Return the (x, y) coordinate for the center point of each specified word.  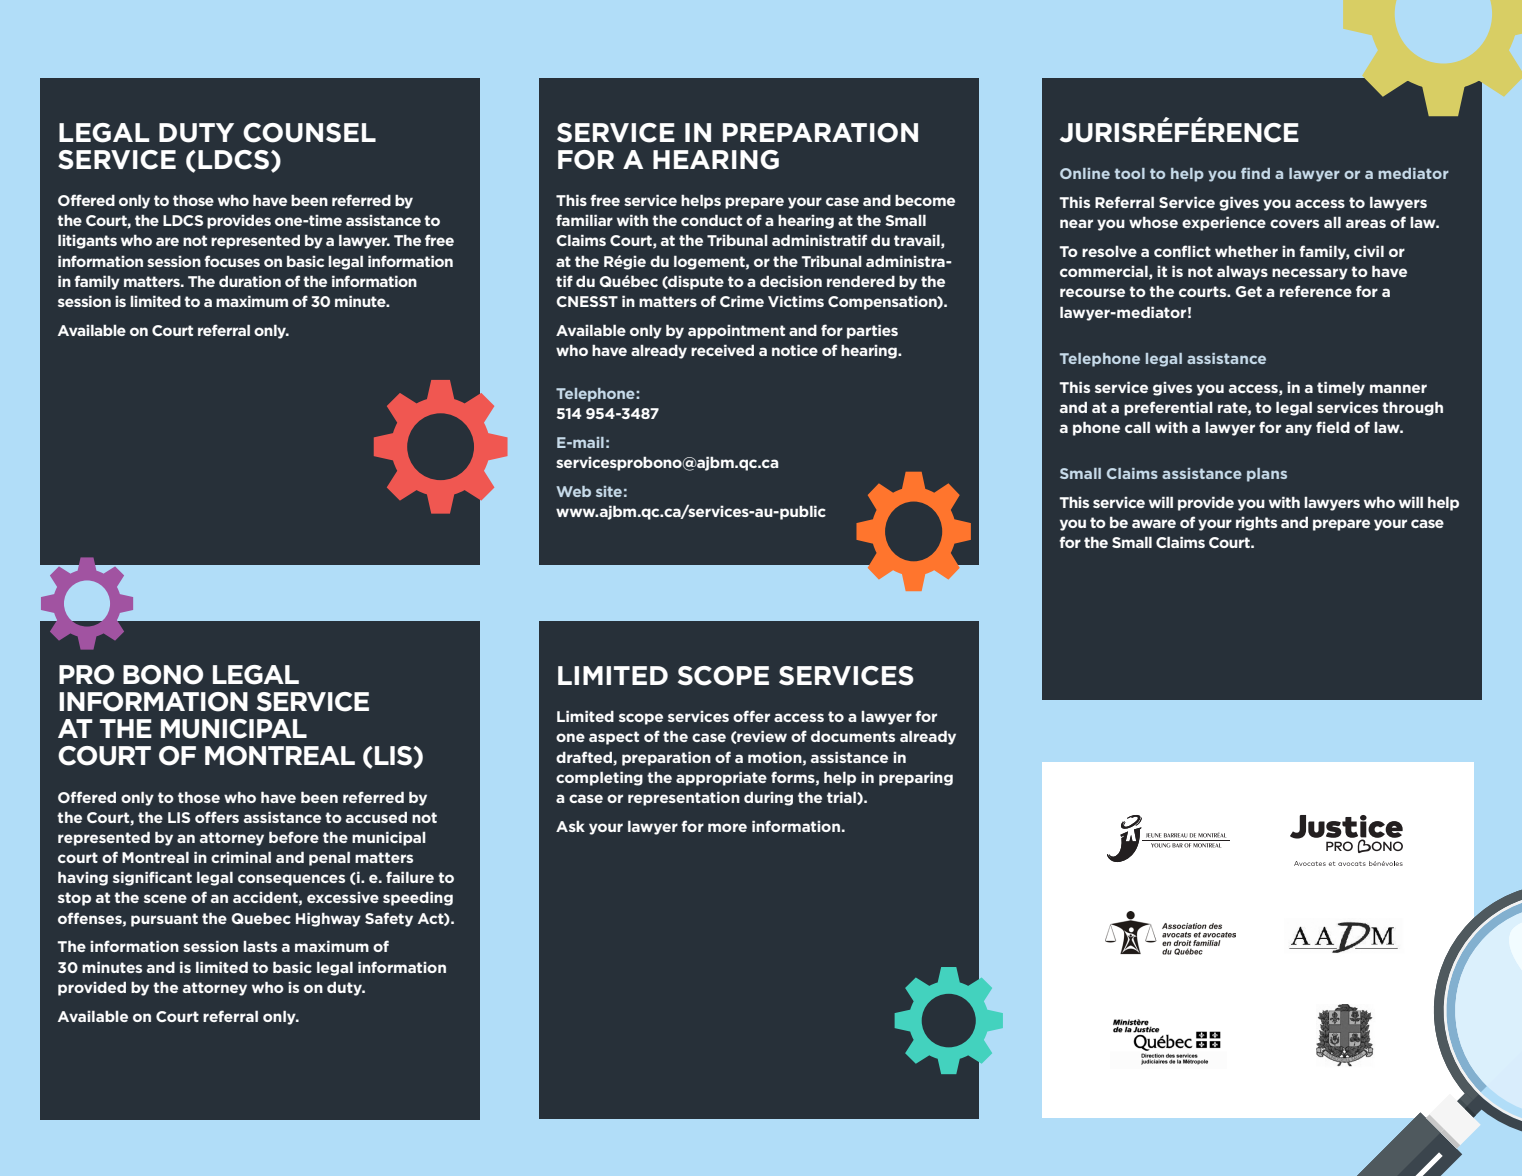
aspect (614, 738)
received (722, 350)
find (1255, 173)
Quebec (261, 918)
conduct (711, 220)
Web (573, 491)
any (1298, 430)
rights (1256, 523)
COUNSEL (309, 133)
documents (853, 736)
